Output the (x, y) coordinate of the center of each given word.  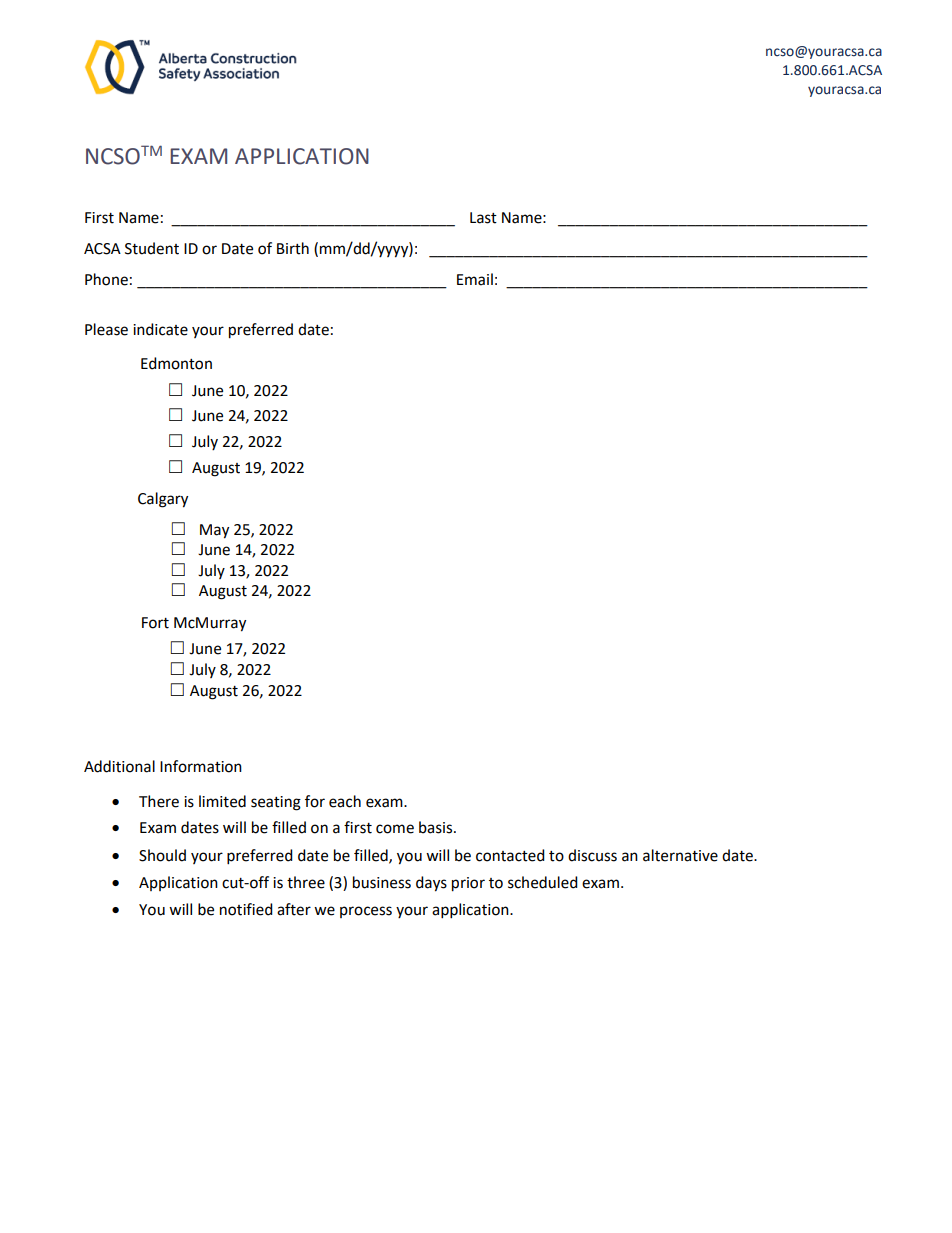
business (382, 882)
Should (162, 855)
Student (152, 248)
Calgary (163, 500)
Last (483, 218)
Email (475, 279)
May (214, 531)
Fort (155, 623)
